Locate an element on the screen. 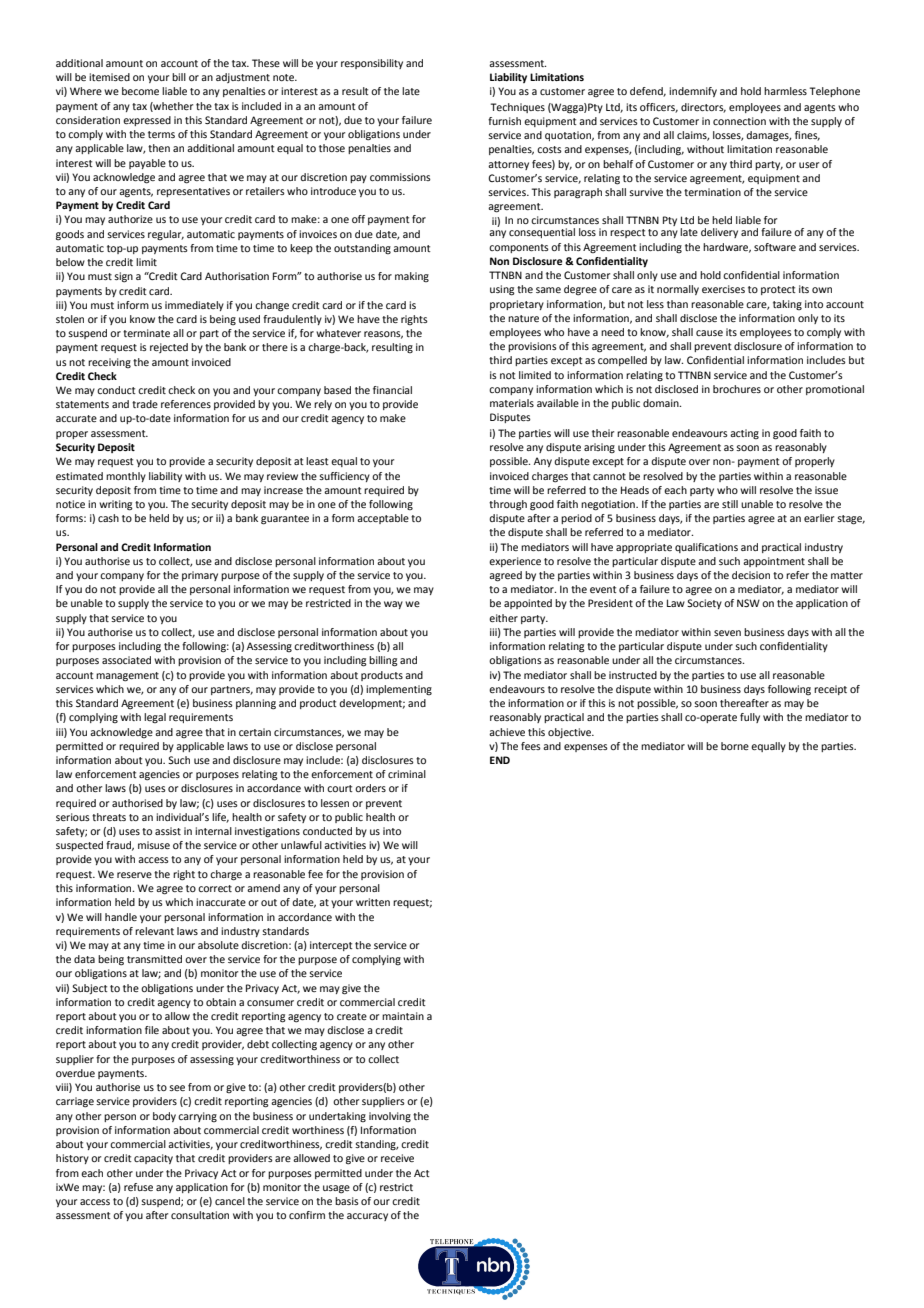  refuse is located at coordinates (138, 1187).
